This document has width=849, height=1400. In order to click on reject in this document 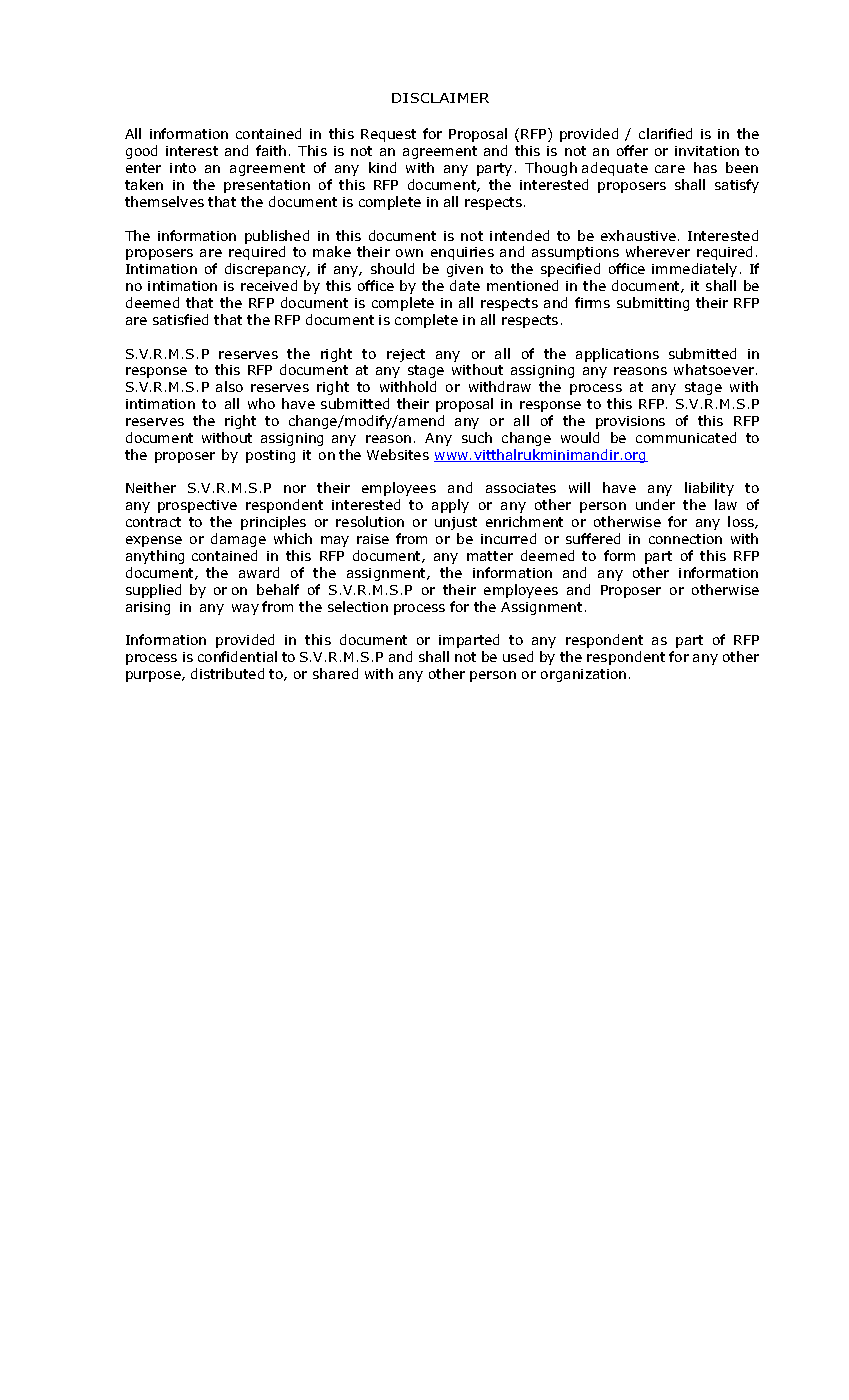, I will do `click(406, 355)`.
